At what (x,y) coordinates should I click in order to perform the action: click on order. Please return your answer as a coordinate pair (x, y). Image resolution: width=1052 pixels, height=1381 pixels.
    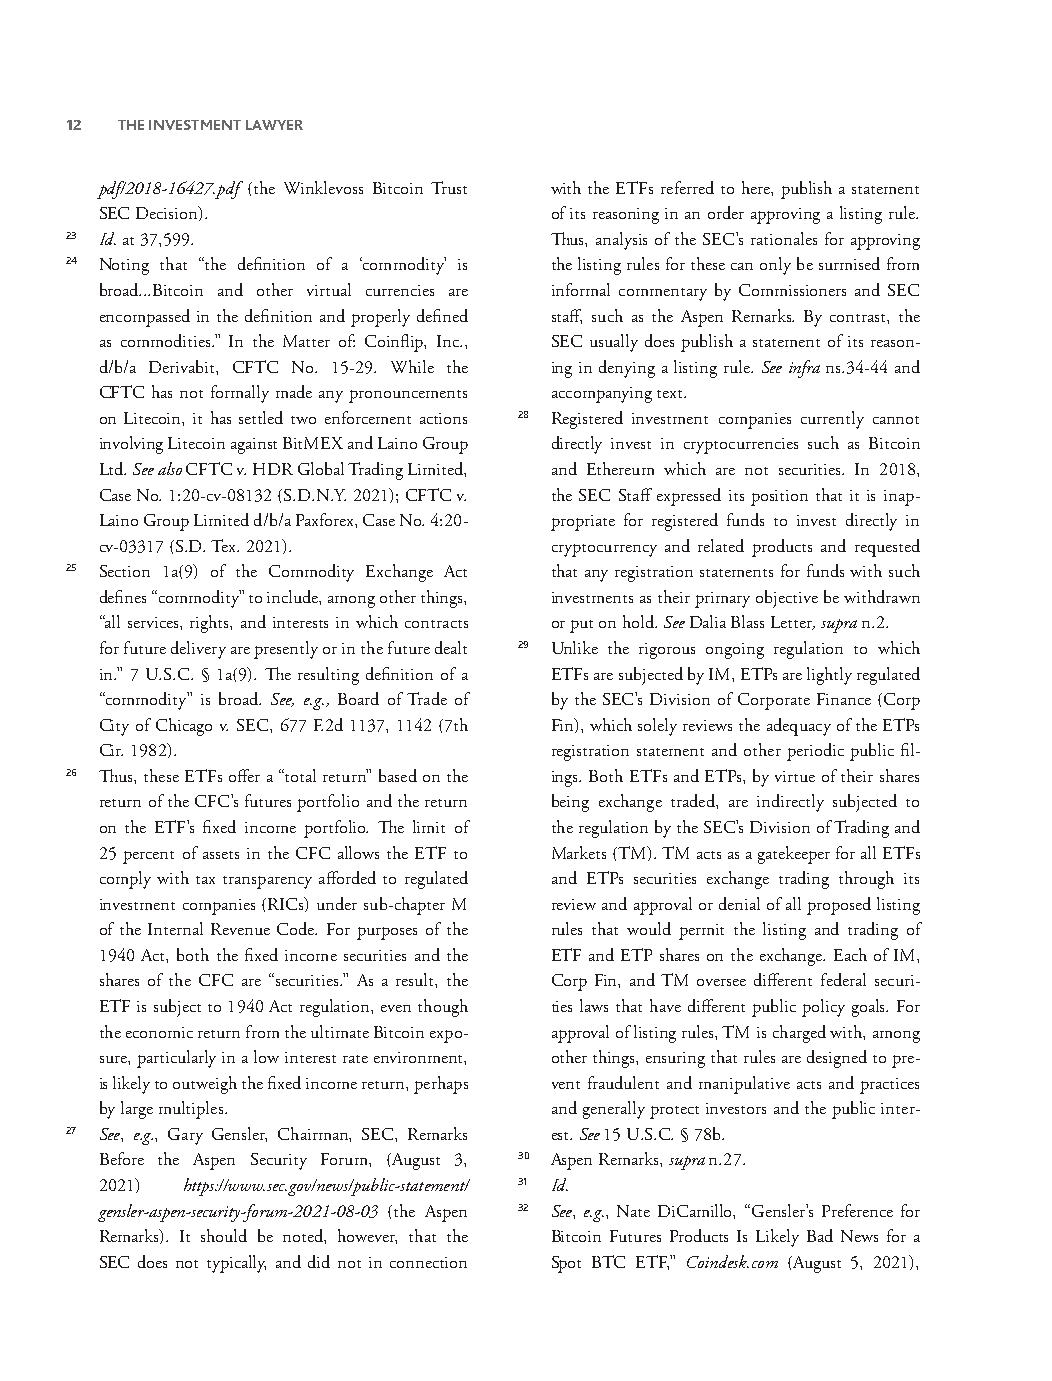
    Looking at the image, I should click on (726, 212).
